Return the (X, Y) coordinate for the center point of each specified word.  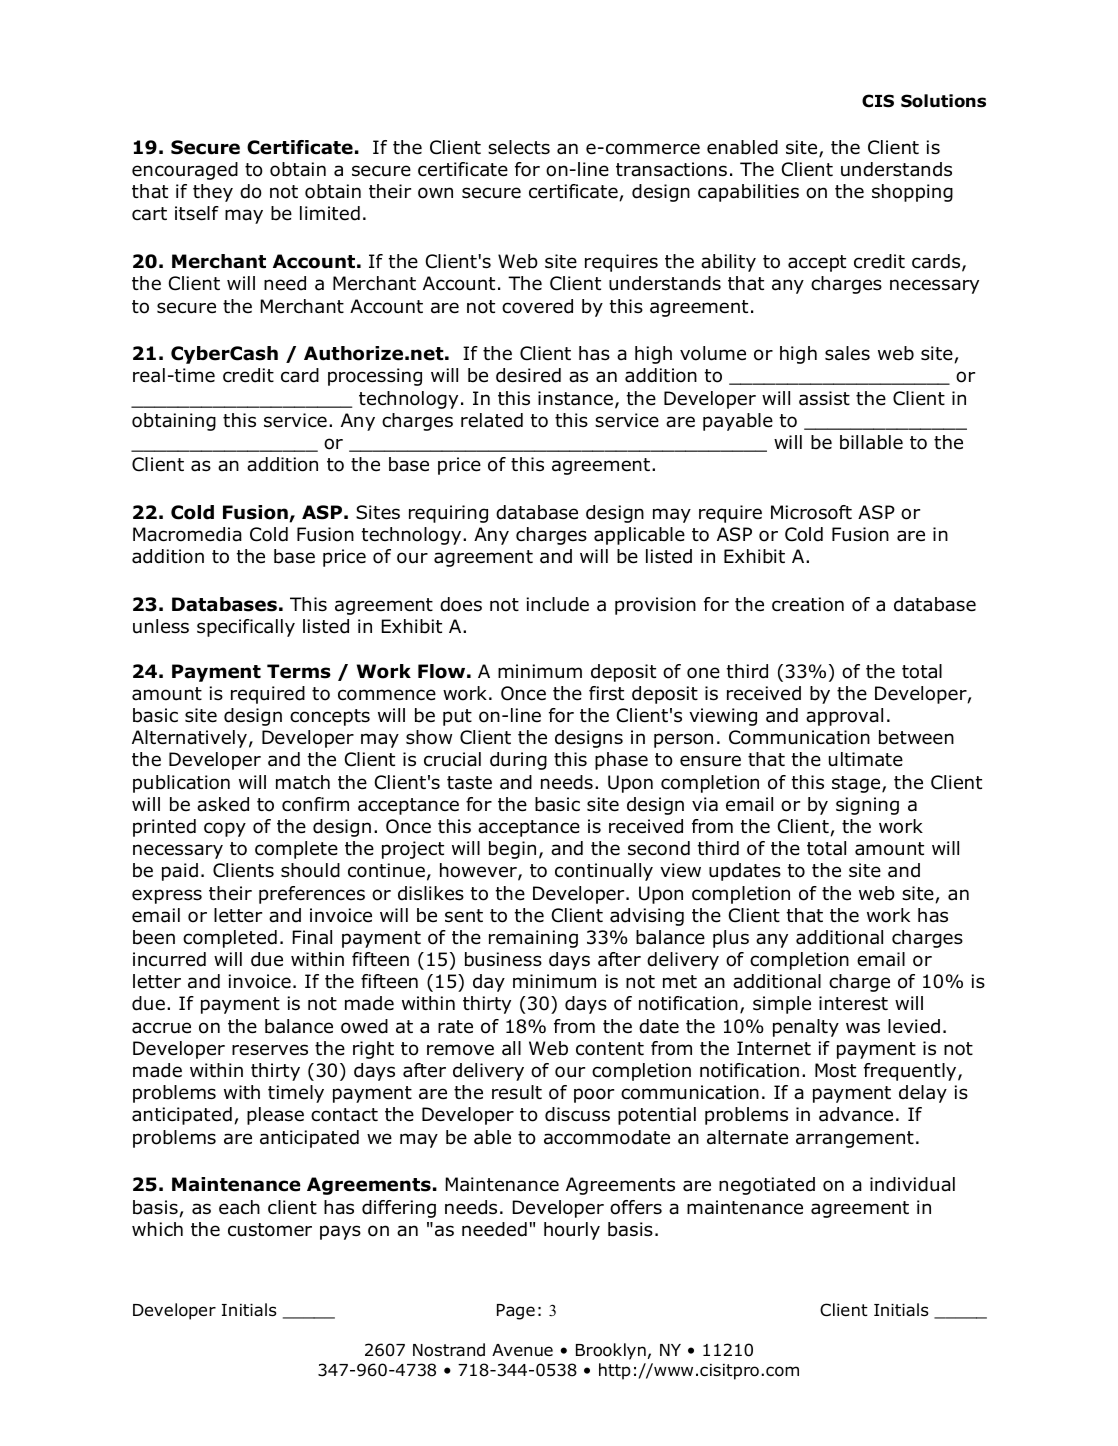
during (518, 761)
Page (516, 1312)
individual (912, 1184)
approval (844, 717)
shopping (912, 193)
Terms (299, 671)
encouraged (185, 171)
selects (519, 147)
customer (270, 1230)
